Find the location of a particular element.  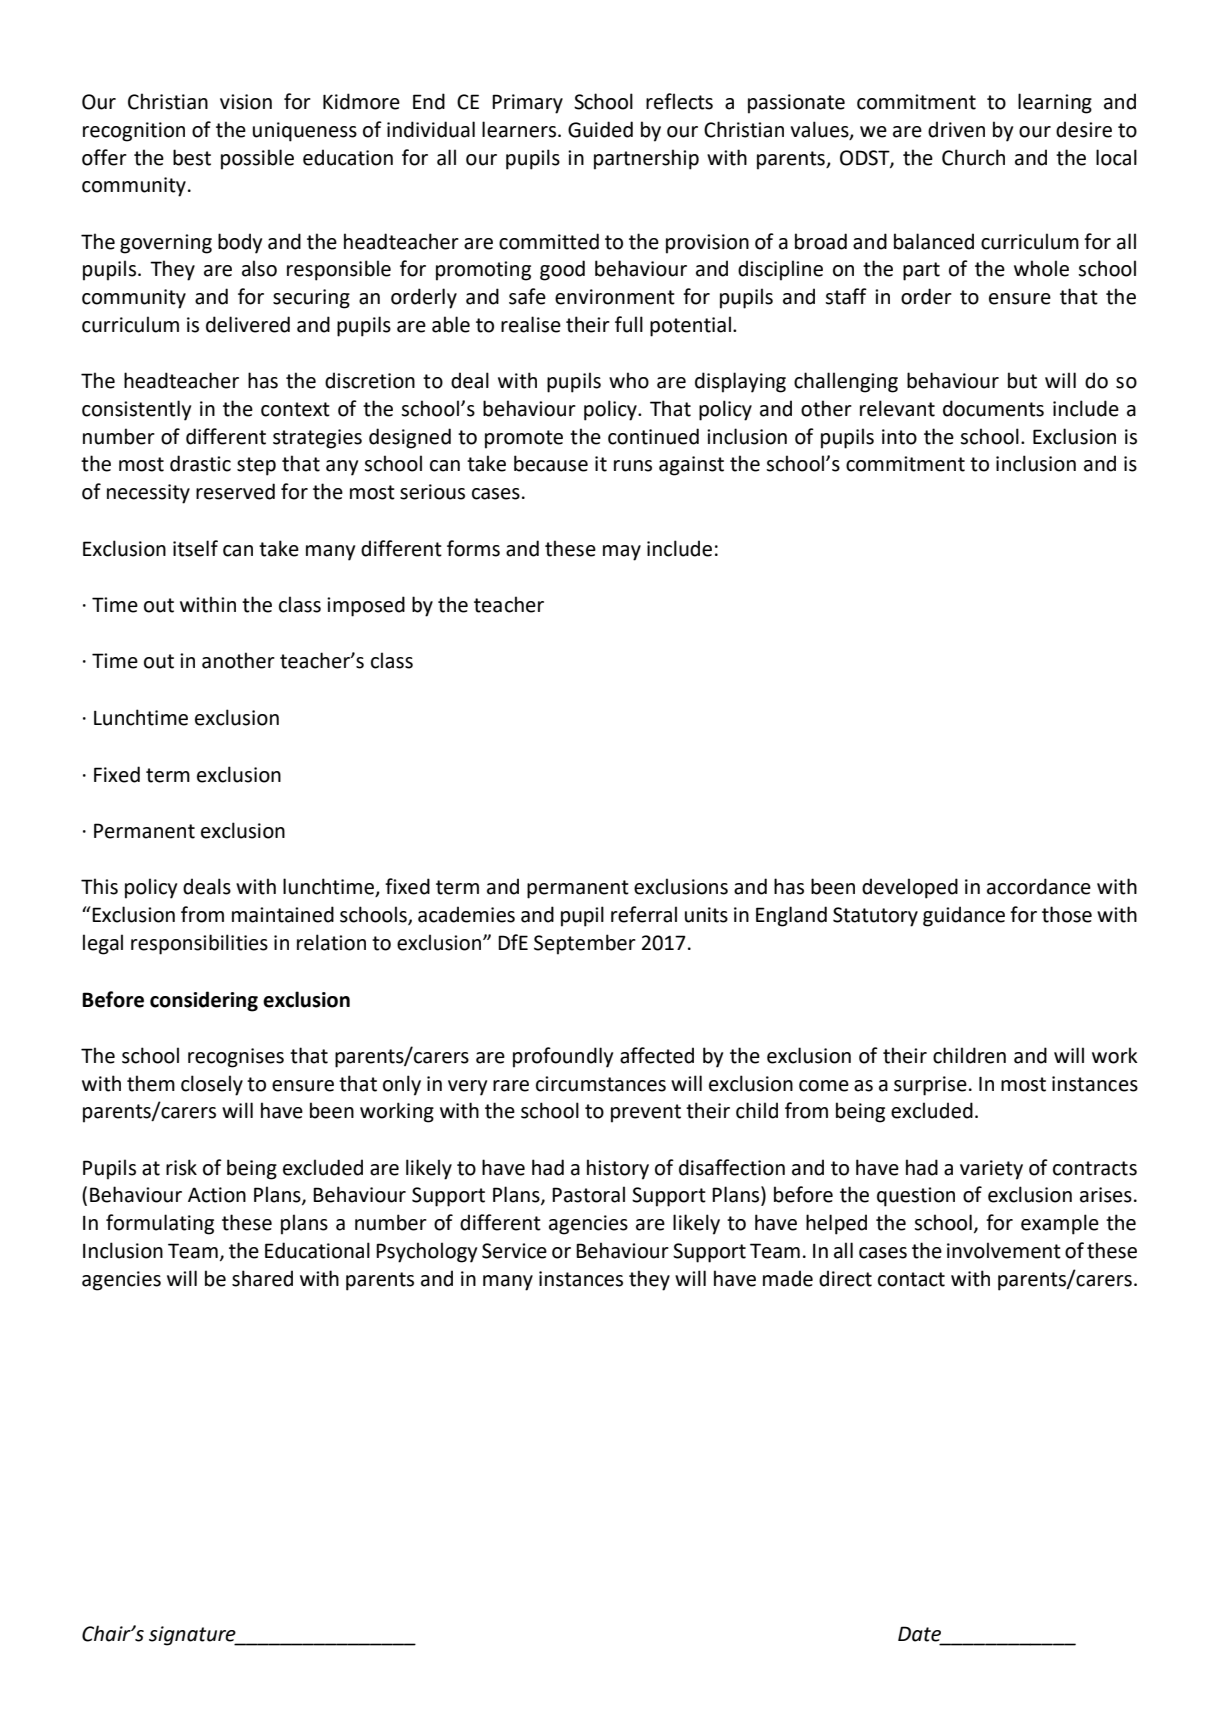

Pastoral is located at coordinates (588, 1194).
